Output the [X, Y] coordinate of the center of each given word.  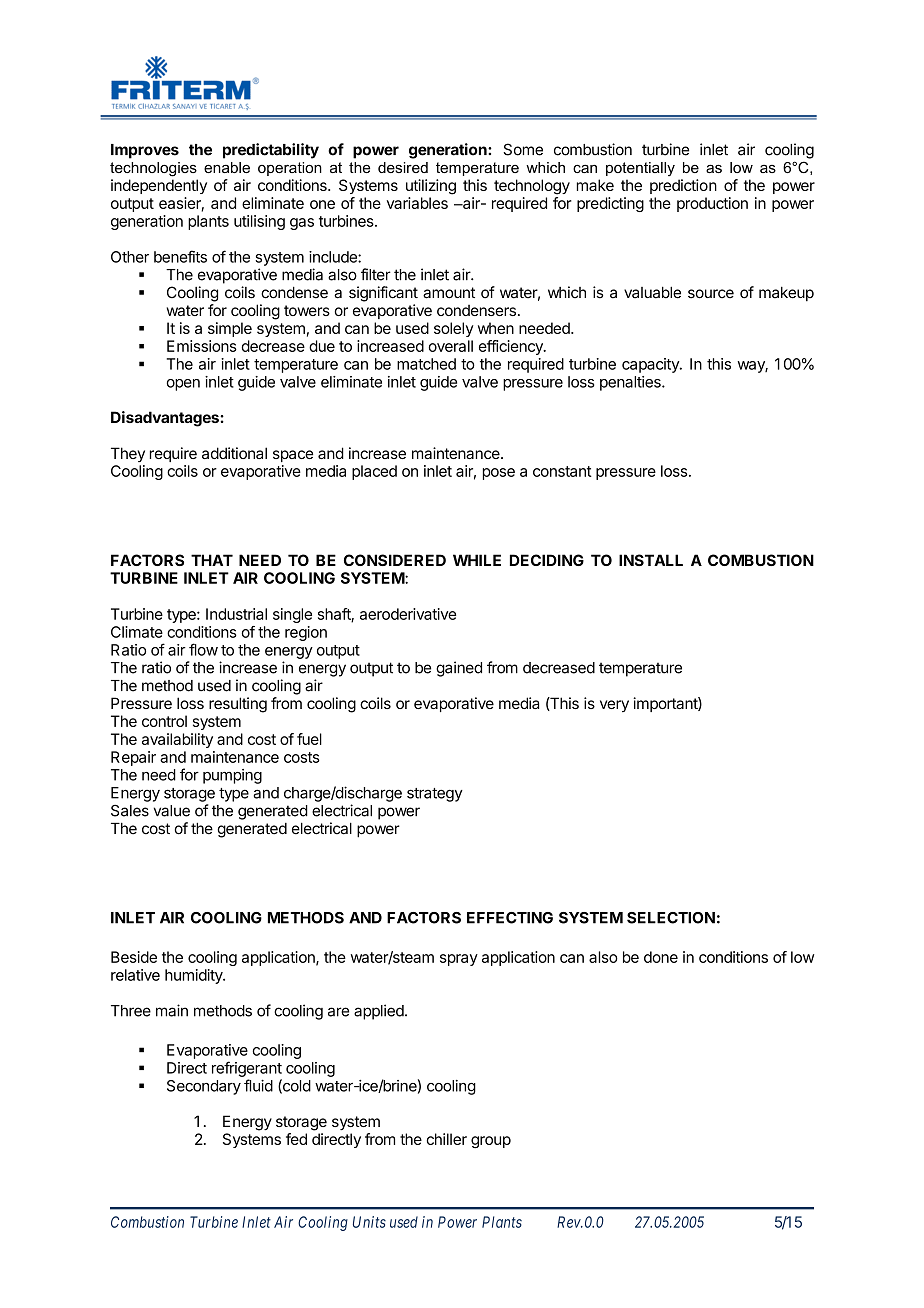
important [666, 704]
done [661, 957]
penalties [631, 383]
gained [459, 669]
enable [227, 167]
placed [374, 472]
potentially [640, 169]
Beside [134, 957]
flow [203, 649]
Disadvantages [166, 419]
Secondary [204, 1087]
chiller [446, 1139]
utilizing [431, 187]
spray [459, 960]
